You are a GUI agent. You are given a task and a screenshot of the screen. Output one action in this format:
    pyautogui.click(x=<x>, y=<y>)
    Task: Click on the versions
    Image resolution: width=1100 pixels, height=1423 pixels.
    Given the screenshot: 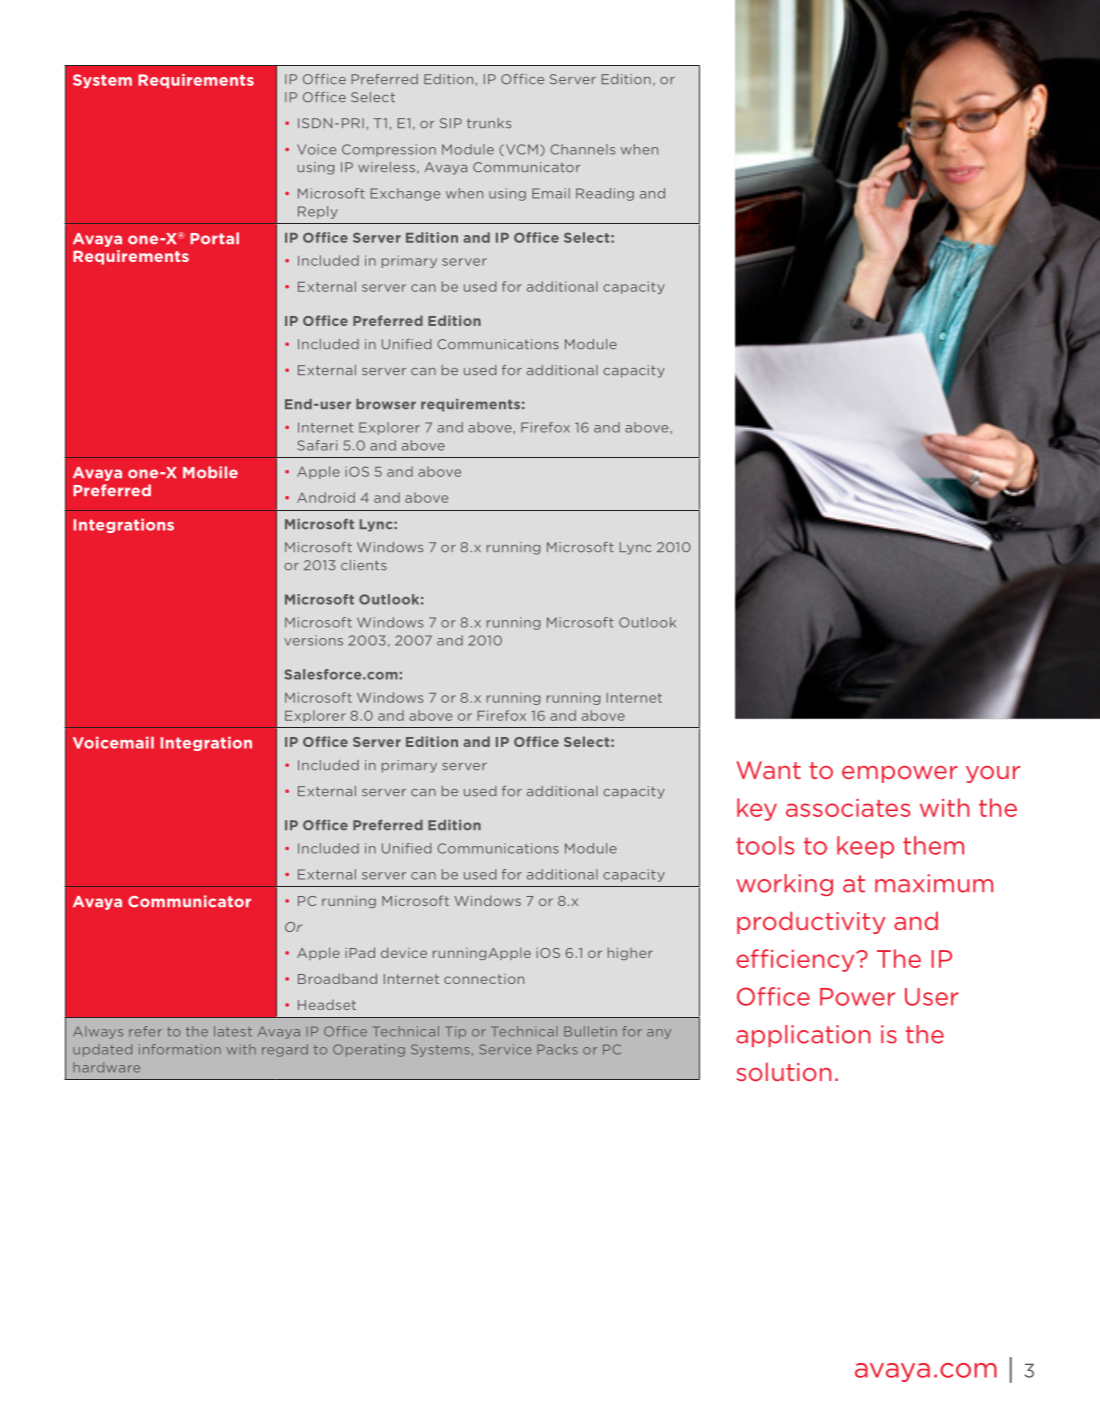 What is the action you would take?
    pyautogui.click(x=313, y=640)
